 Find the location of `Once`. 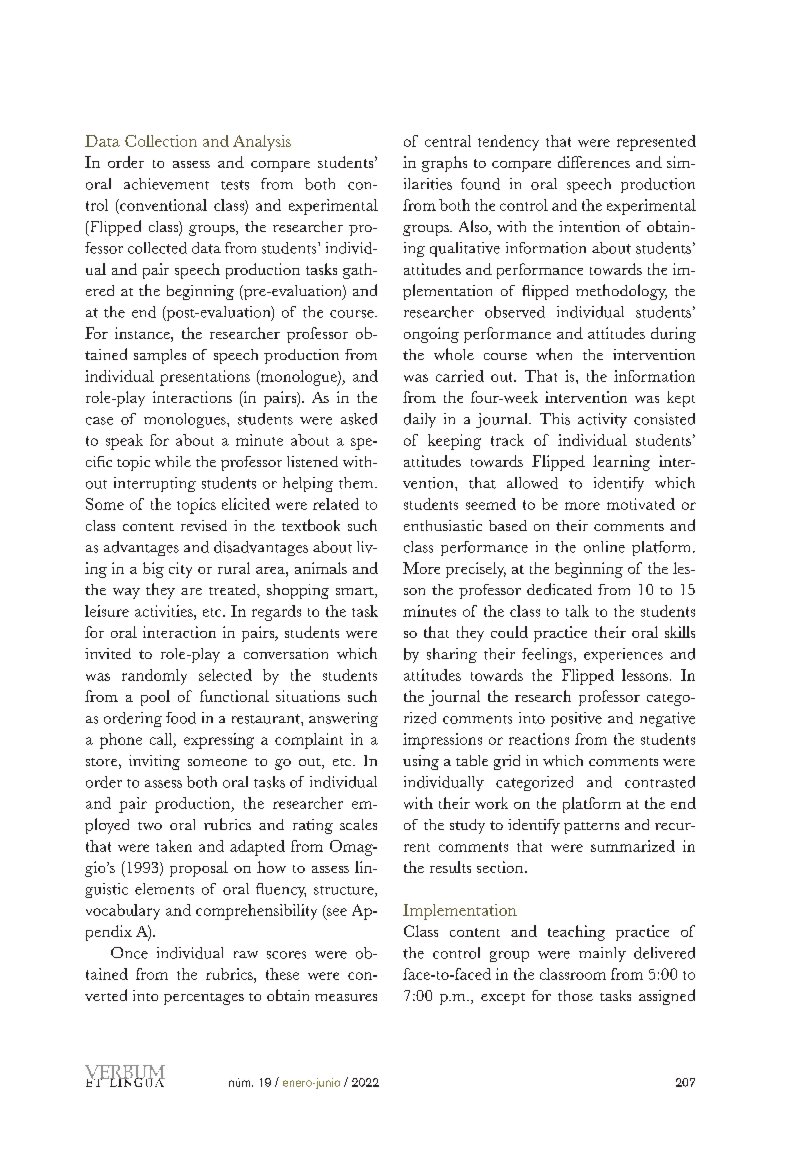

Once is located at coordinates (129, 953).
